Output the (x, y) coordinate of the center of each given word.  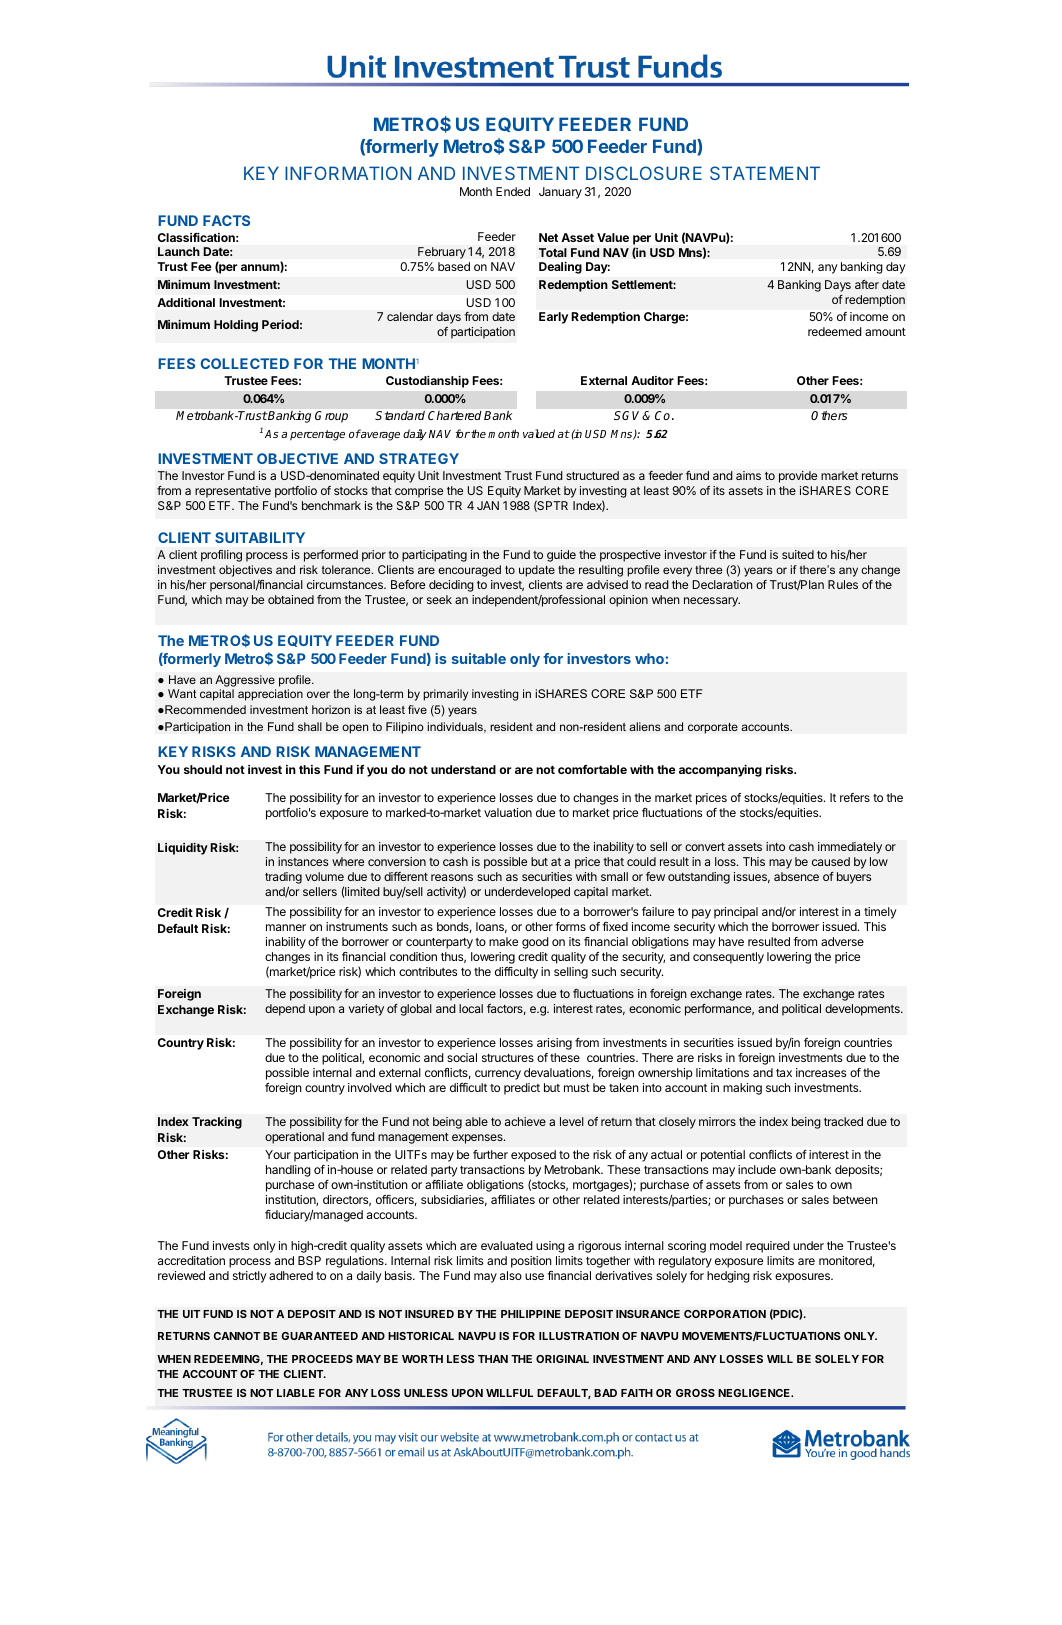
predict (522, 1089)
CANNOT (237, 1336)
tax (784, 1073)
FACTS (226, 220)
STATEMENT (765, 173)
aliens (645, 726)
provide (798, 477)
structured (592, 475)
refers (855, 797)
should (203, 769)
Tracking (217, 1123)
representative (233, 492)
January (560, 193)
